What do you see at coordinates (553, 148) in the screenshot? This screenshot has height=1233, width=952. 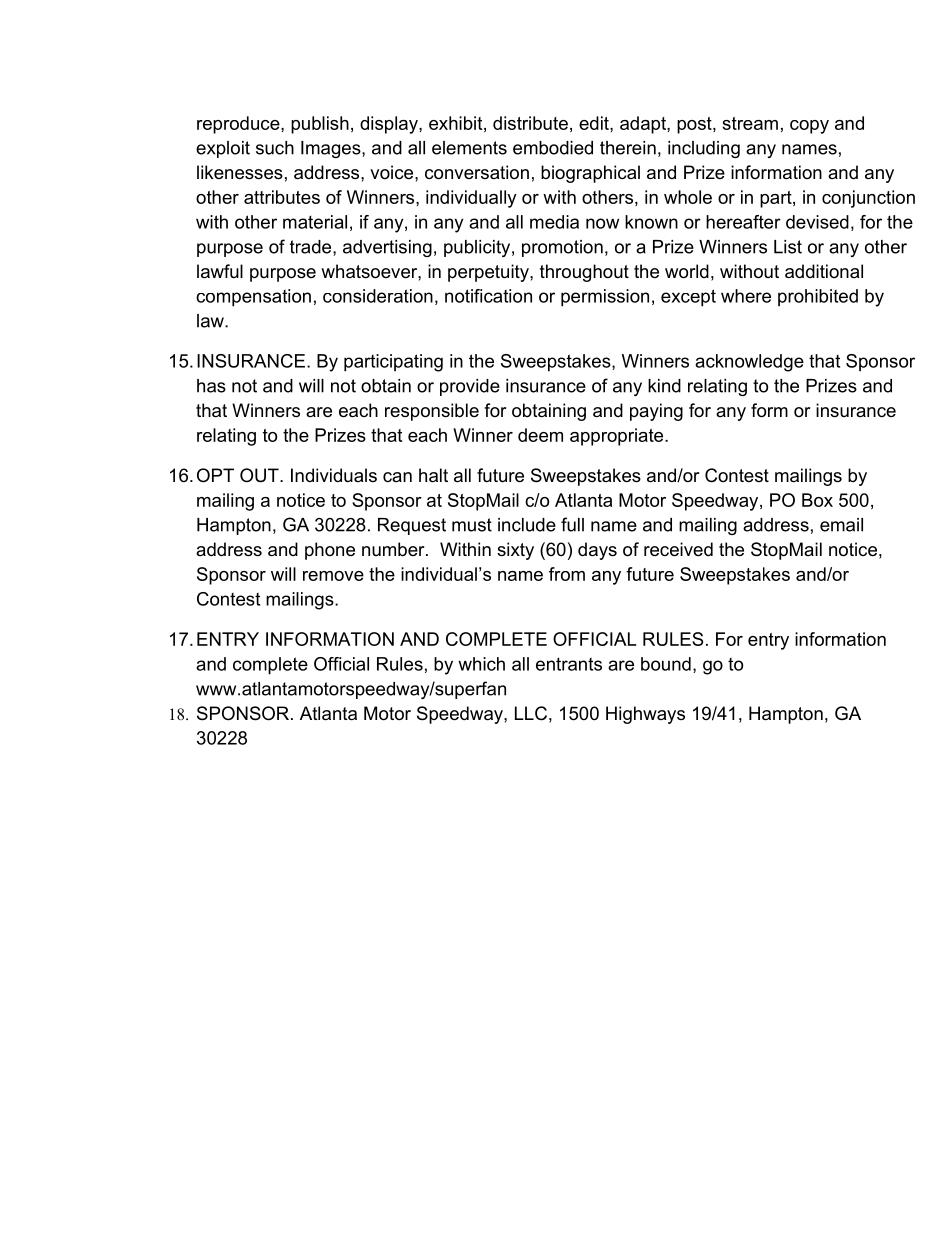 I see `embodied` at bounding box center [553, 148].
